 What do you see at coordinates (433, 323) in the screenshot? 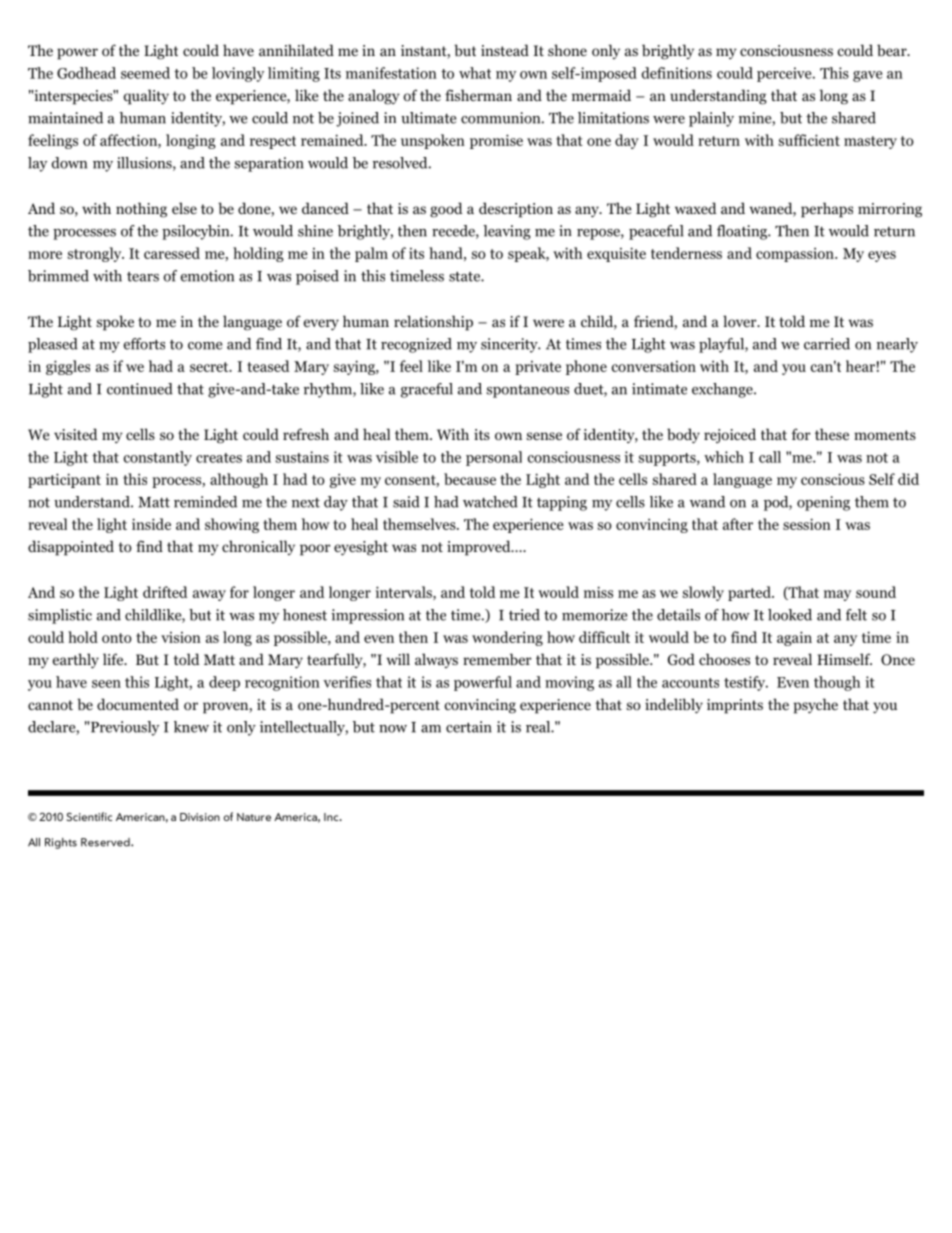
I see `relationship` at bounding box center [433, 323].
